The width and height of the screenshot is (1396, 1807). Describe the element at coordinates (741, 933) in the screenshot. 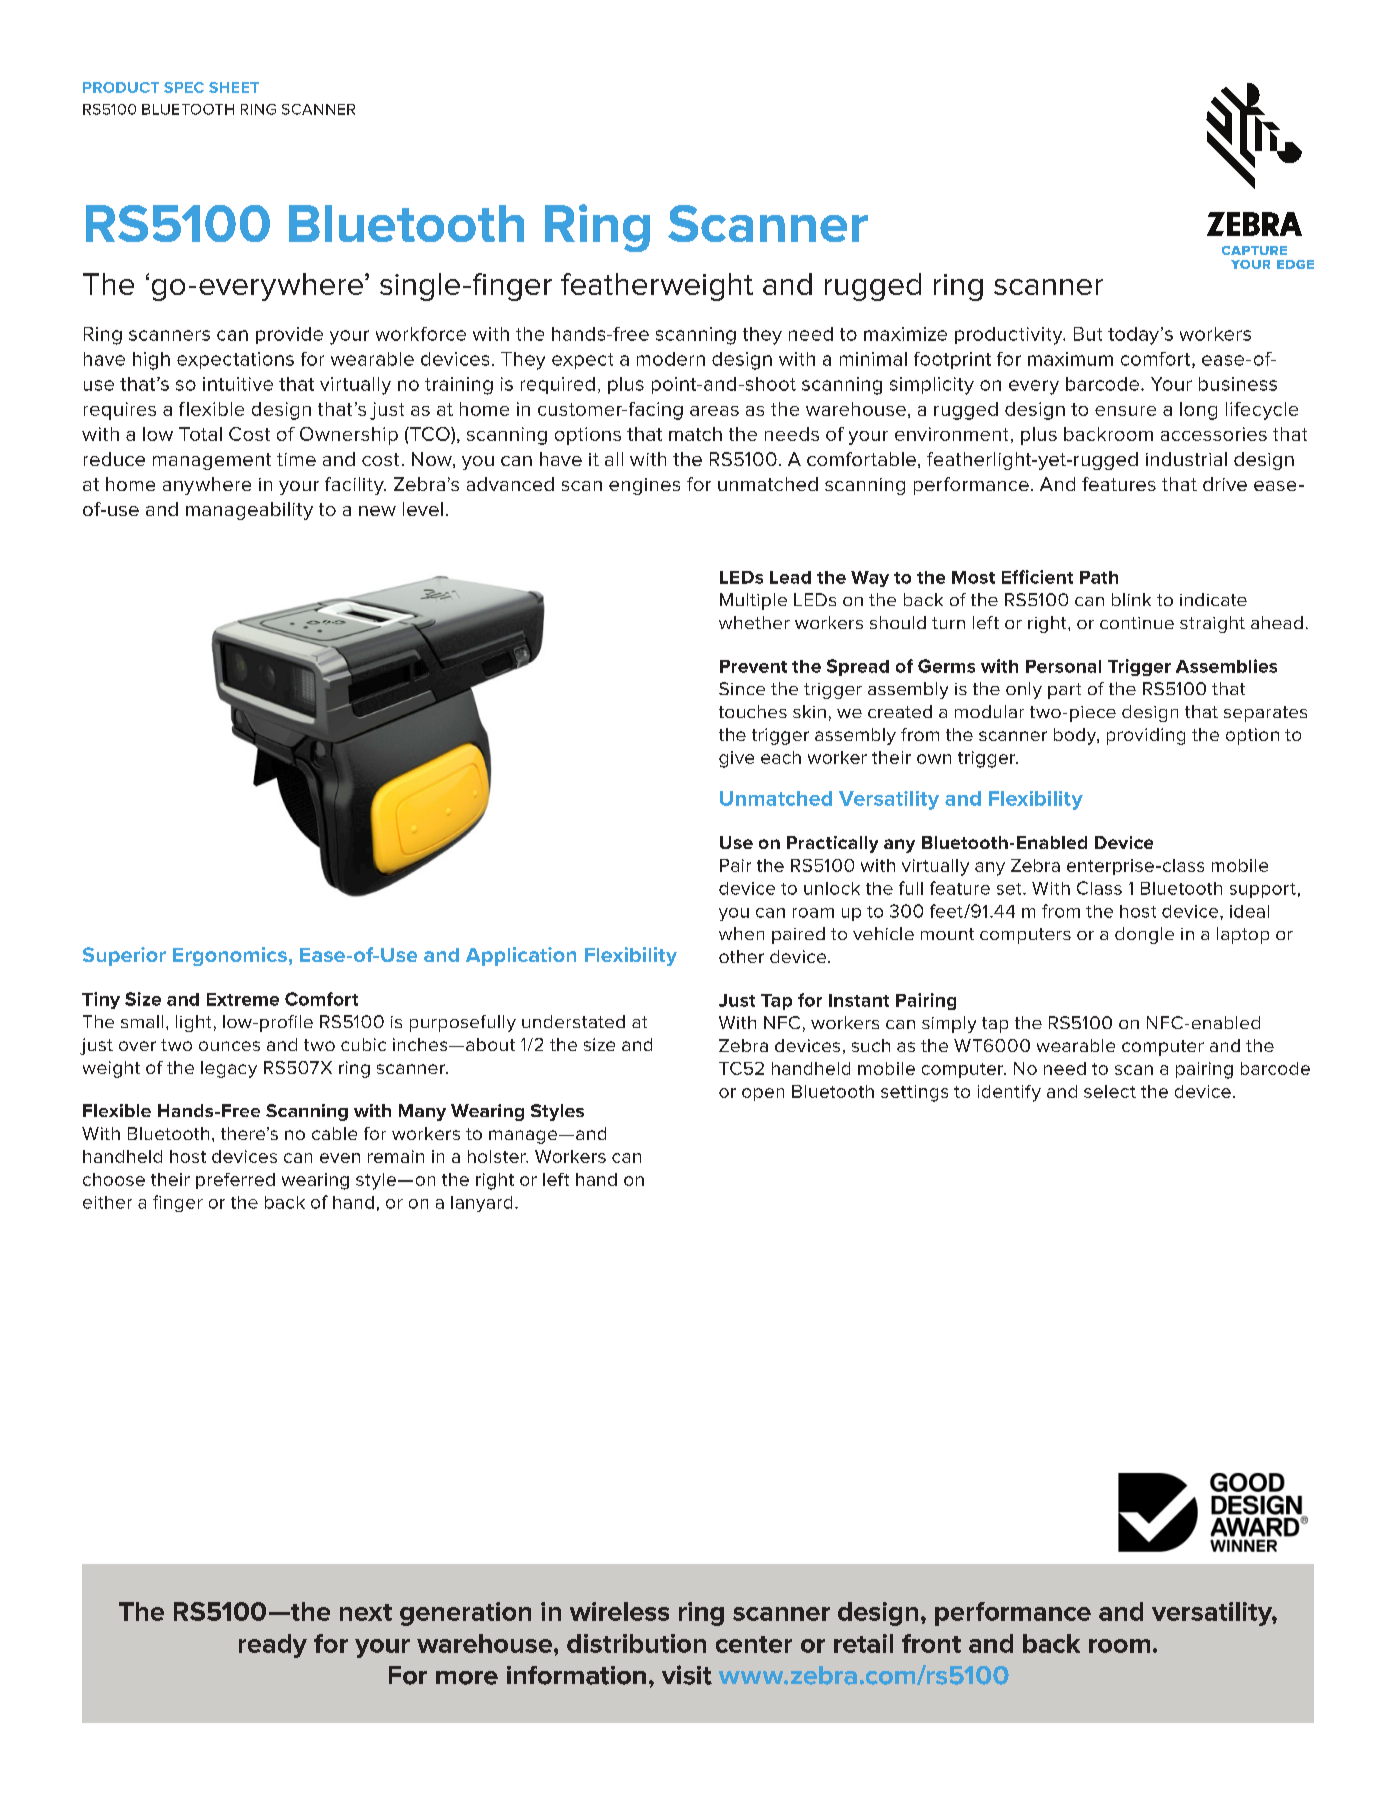

I see `when` at that location.
